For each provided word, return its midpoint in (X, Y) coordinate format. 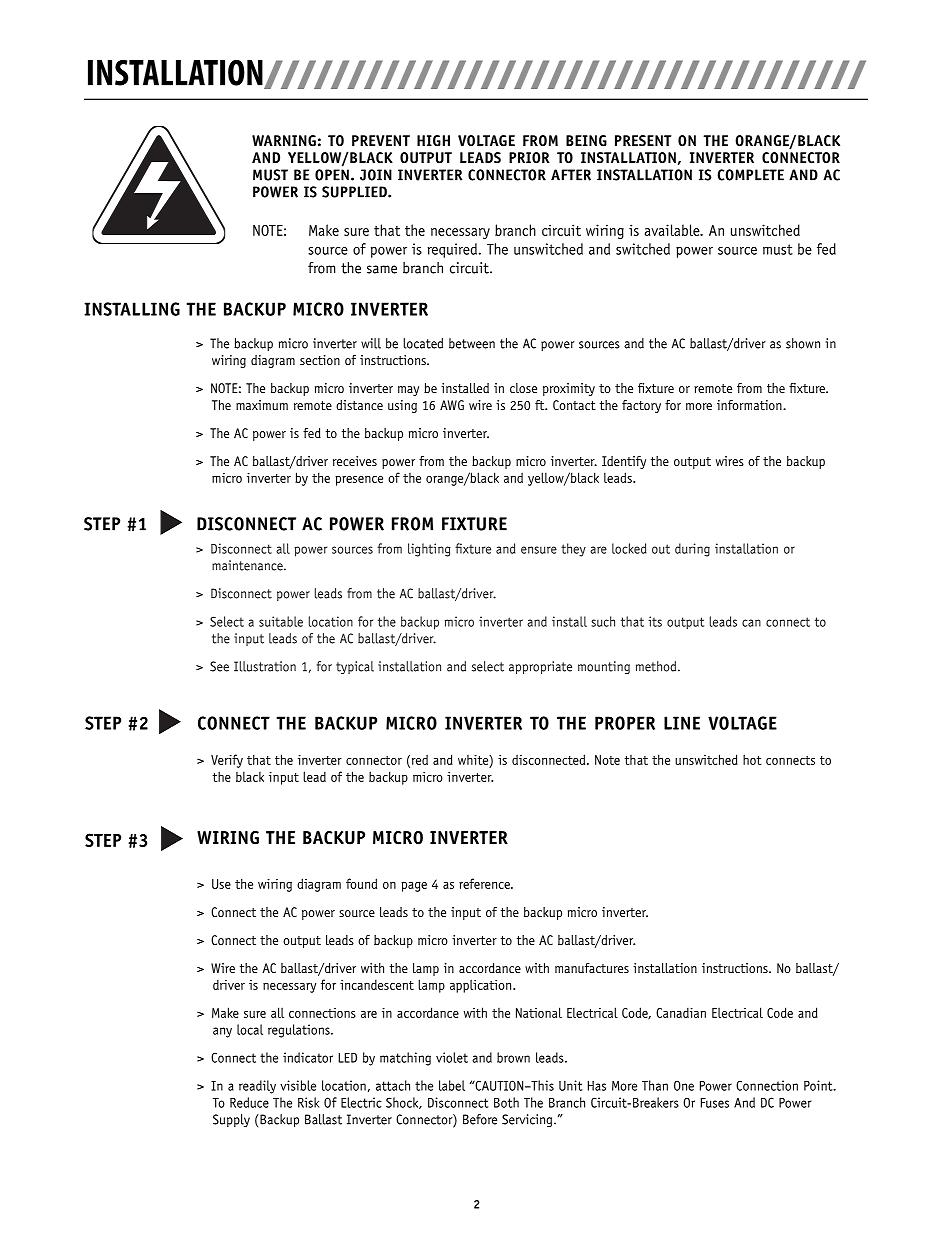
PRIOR (529, 158)
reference (485, 883)
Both (506, 1102)
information (750, 405)
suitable (281, 621)
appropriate (540, 667)
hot (752, 759)
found (361, 883)
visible (298, 1085)
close (523, 388)
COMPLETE (751, 175)
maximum (262, 405)
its (655, 621)
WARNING (284, 141)
